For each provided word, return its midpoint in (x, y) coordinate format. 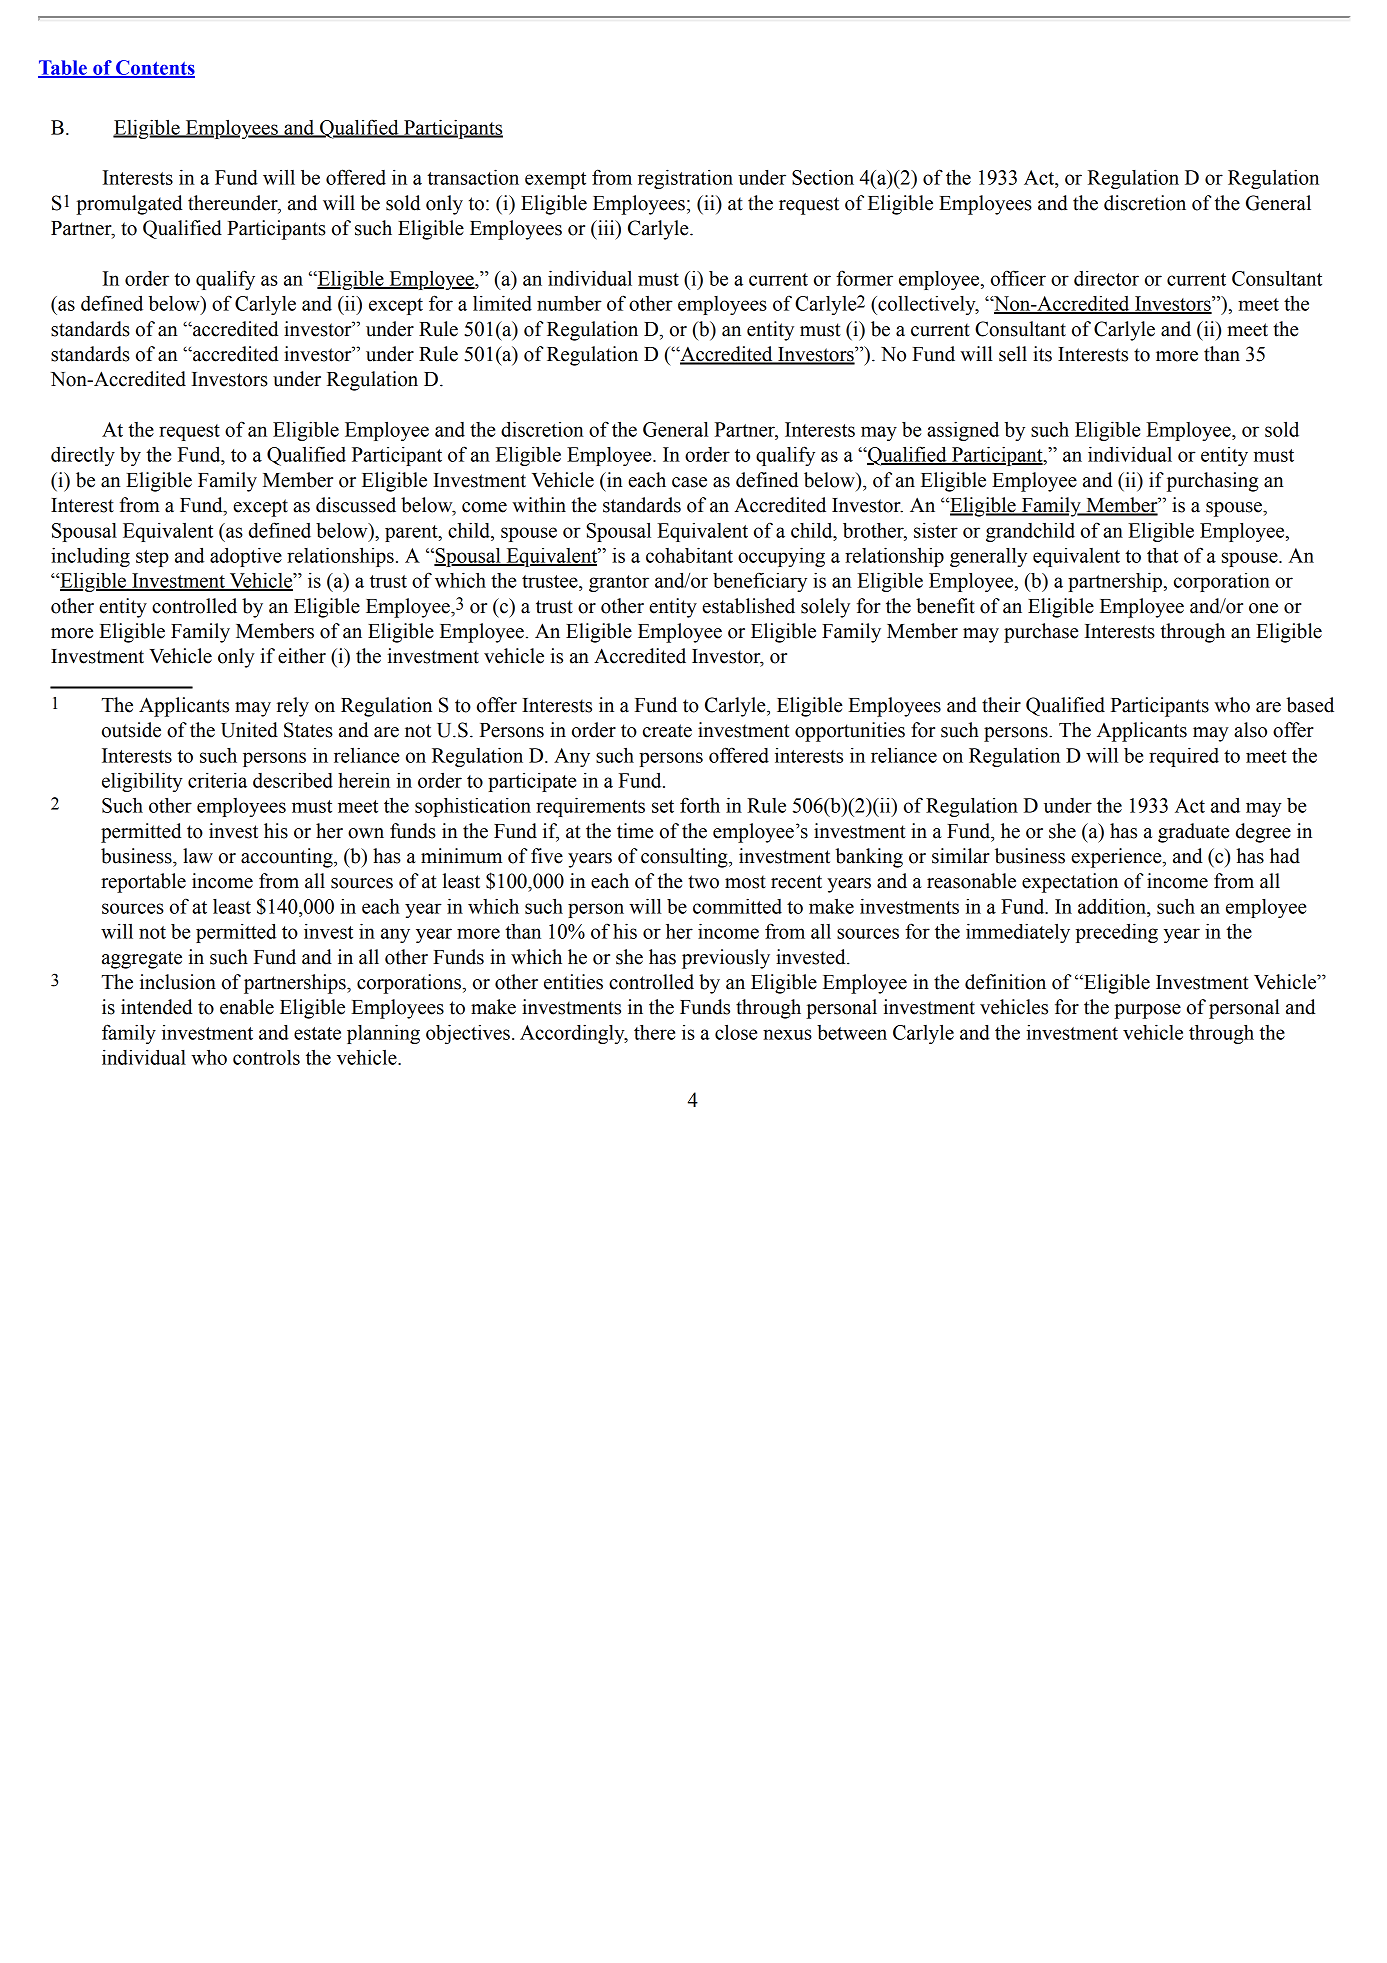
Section (823, 177)
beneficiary (760, 582)
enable (247, 1007)
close (736, 1032)
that (1162, 555)
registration (685, 179)
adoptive (246, 557)
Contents (154, 68)
